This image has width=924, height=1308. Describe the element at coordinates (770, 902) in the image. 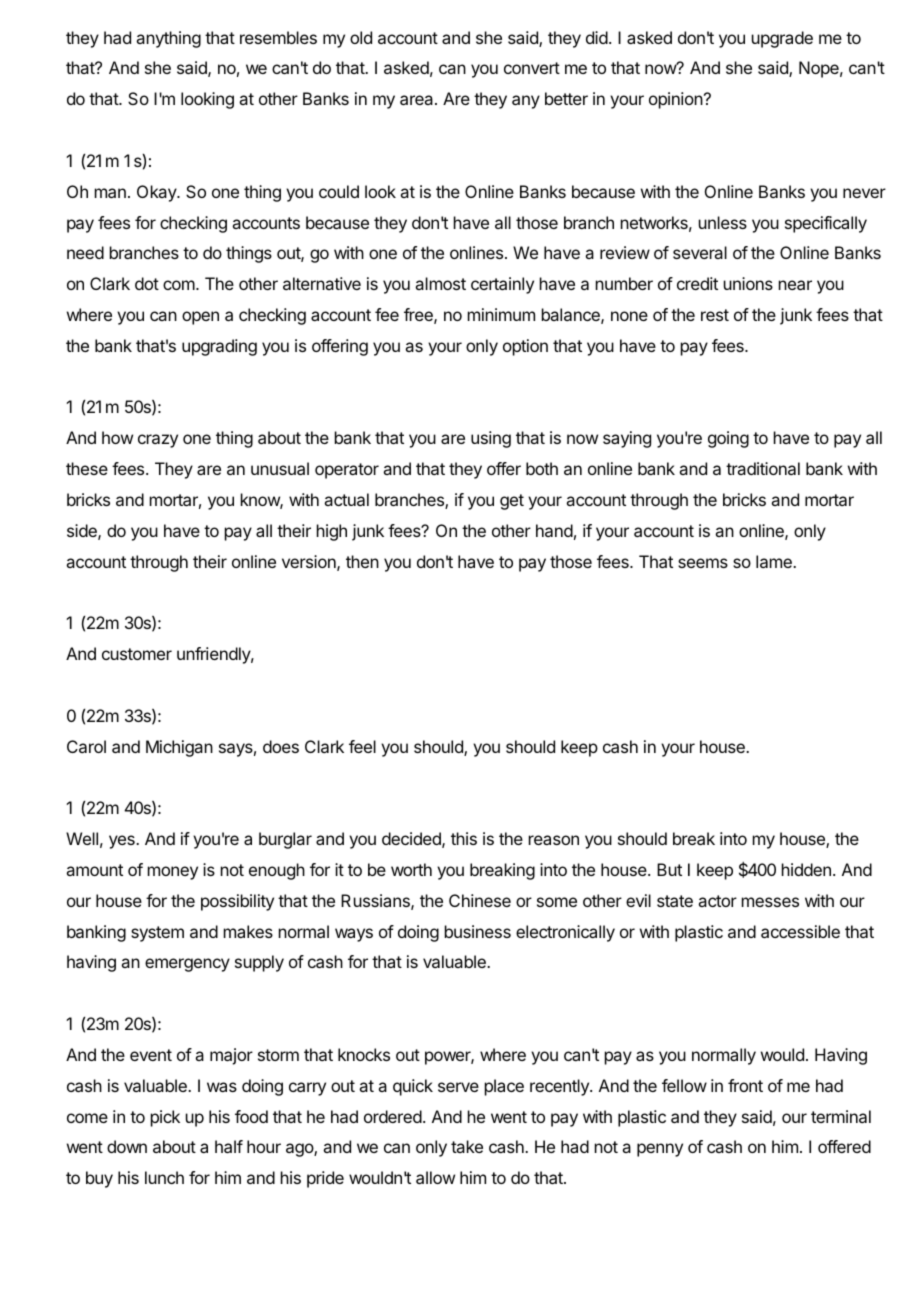

I see `messes` at that location.
